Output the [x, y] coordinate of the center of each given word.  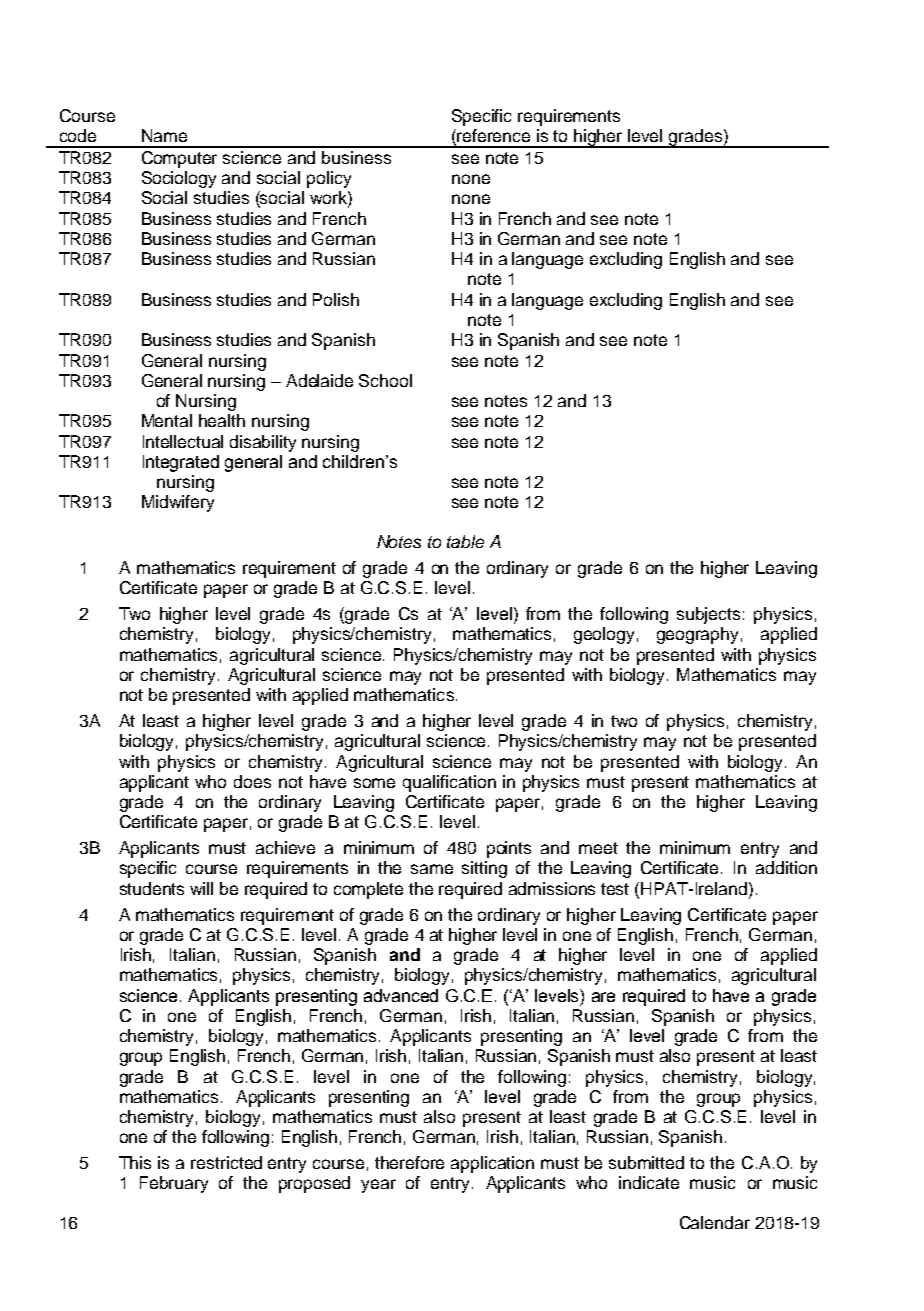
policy [329, 179]
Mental [167, 420]
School [385, 380]
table [465, 541]
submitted [646, 1162]
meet [598, 848]
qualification [449, 783]
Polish [336, 299]
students [152, 888]
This [135, 1162]
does [252, 781]
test [615, 889]
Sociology [179, 179]
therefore [409, 1162]
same [432, 869]
